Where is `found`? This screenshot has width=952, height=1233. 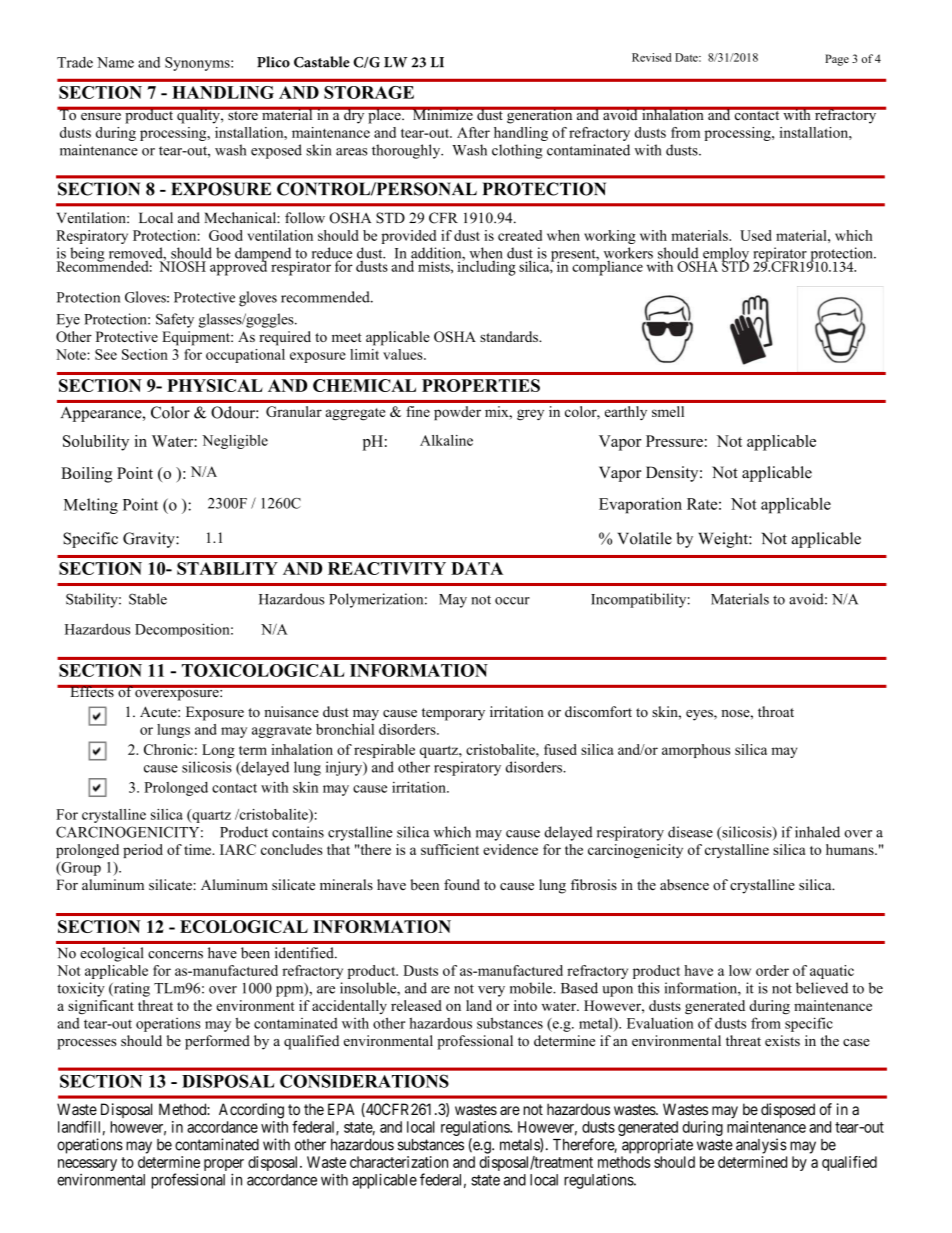
found is located at coordinates (462, 885).
